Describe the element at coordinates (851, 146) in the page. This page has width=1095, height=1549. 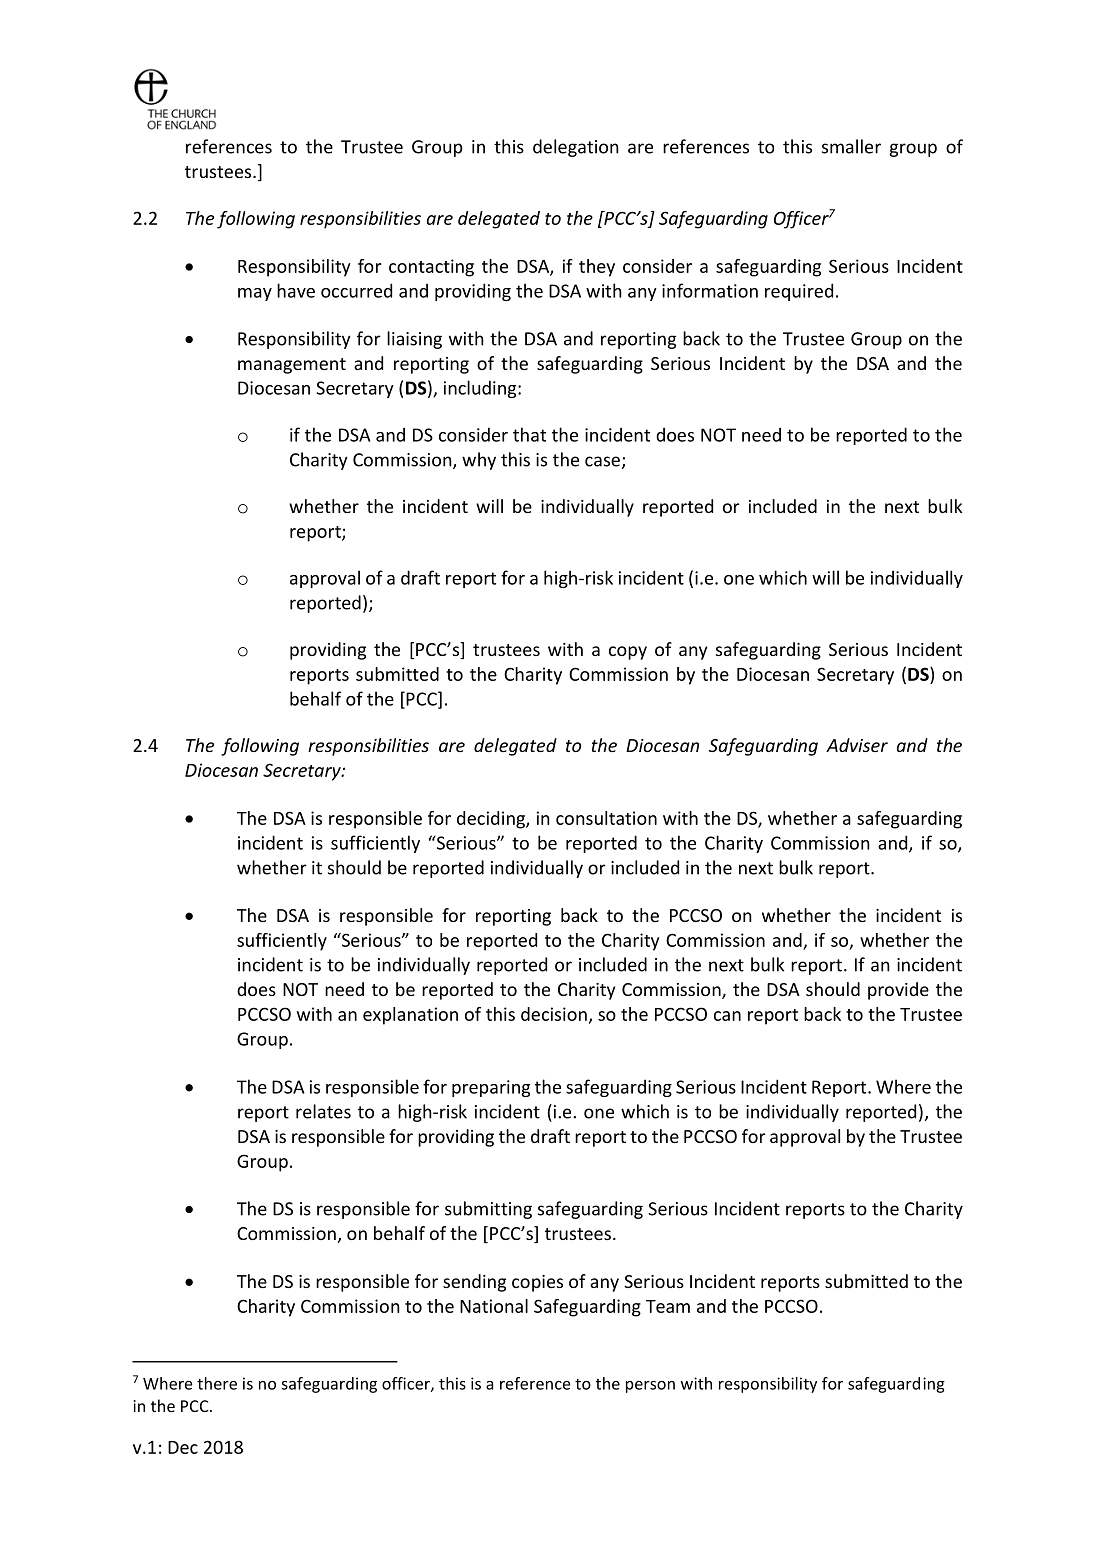
I see `smaller` at that location.
